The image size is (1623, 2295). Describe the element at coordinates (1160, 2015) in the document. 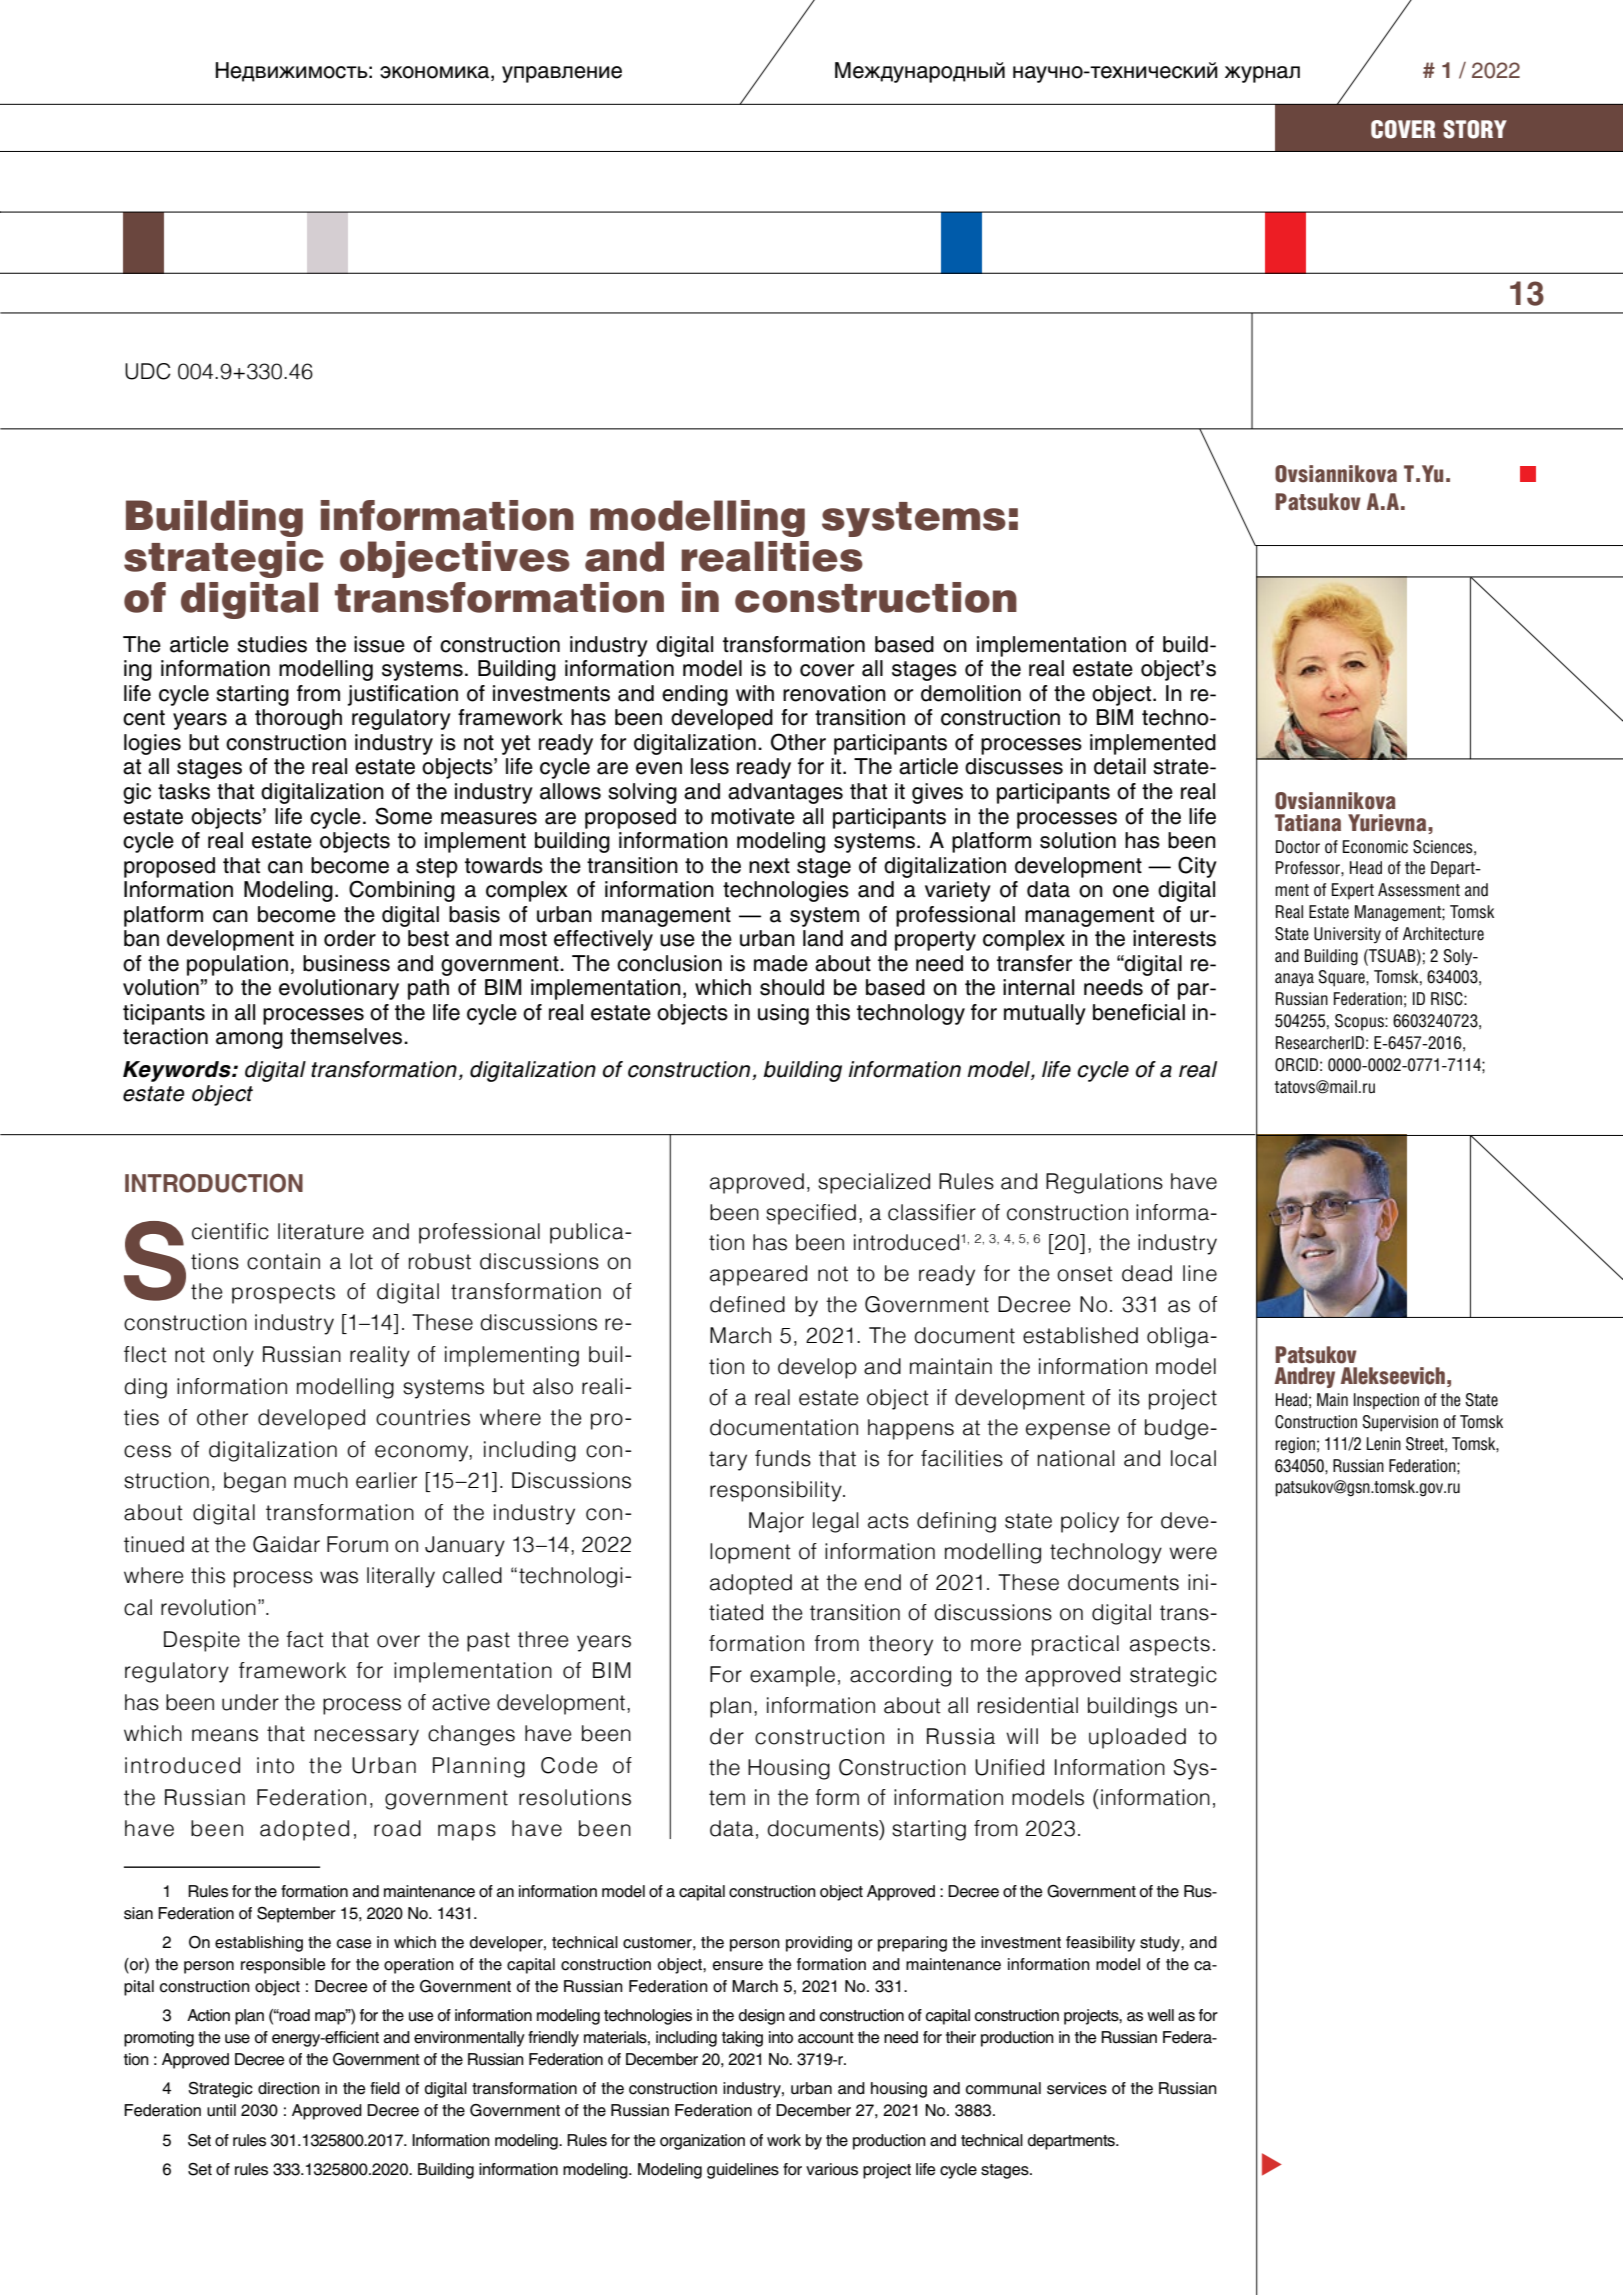

I see `well` at that location.
